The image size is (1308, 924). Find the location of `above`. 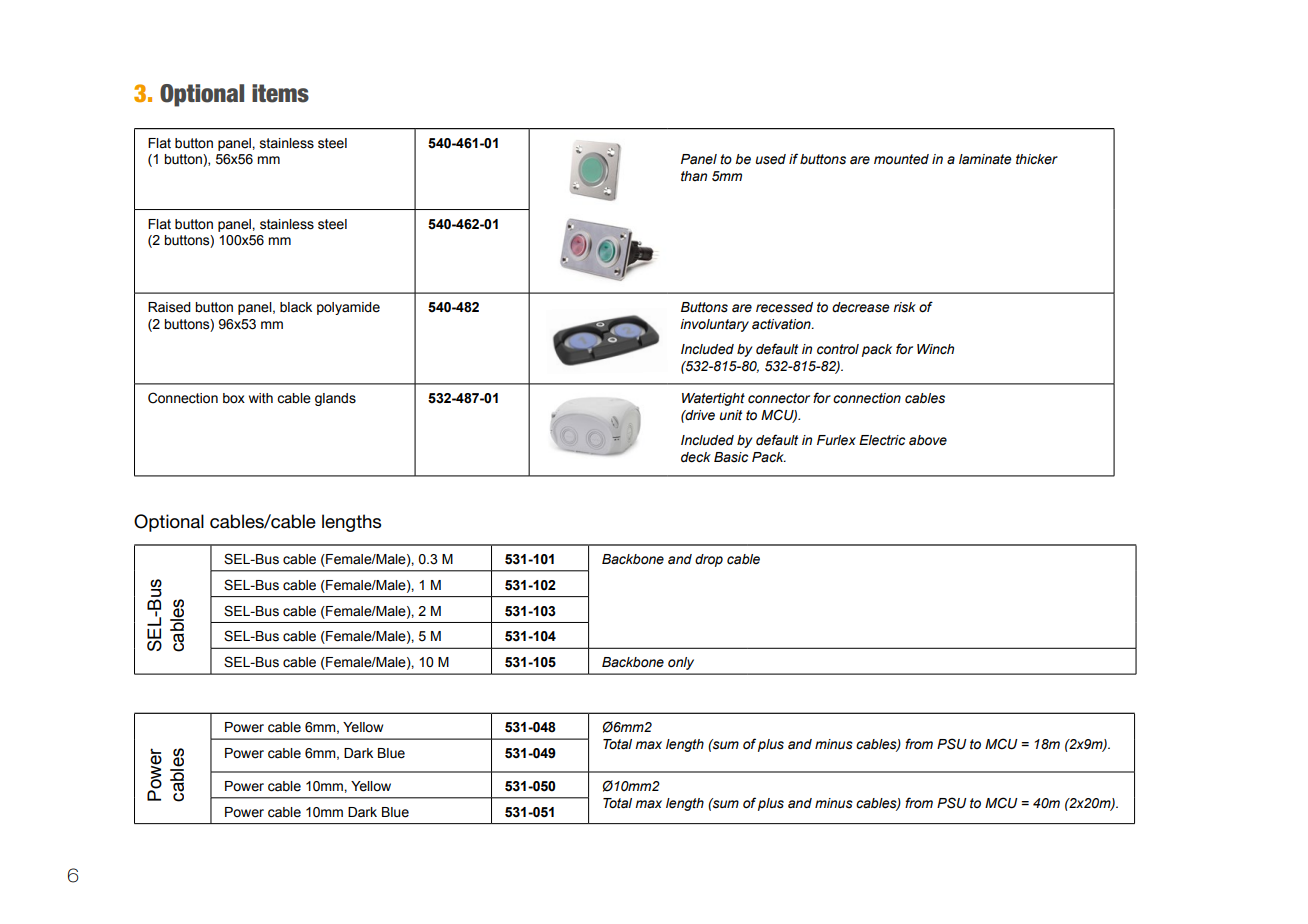

above is located at coordinates (928, 440).
